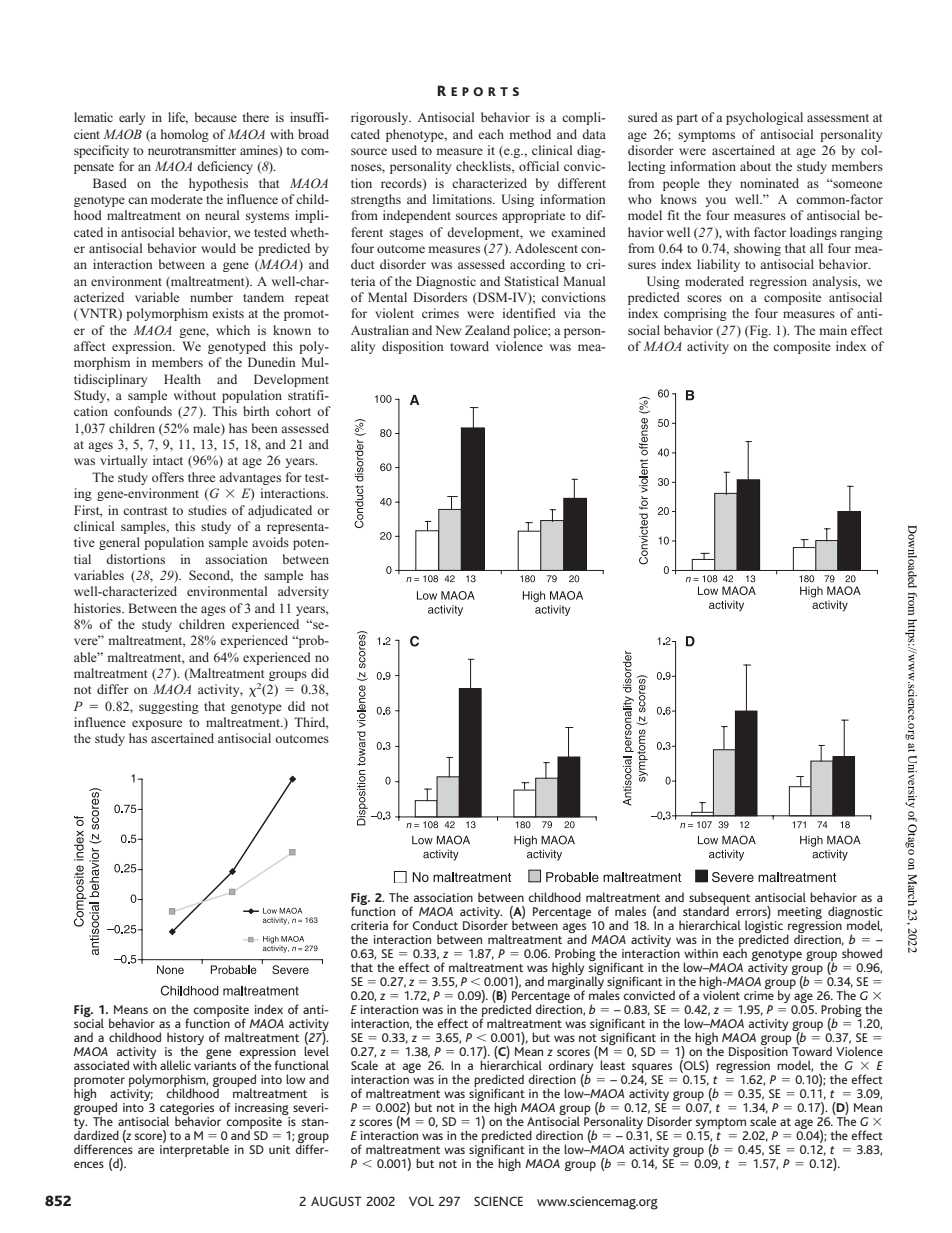 Image resolution: width=952 pixels, height=1233 pixels. I want to click on checklists, so click(484, 167).
